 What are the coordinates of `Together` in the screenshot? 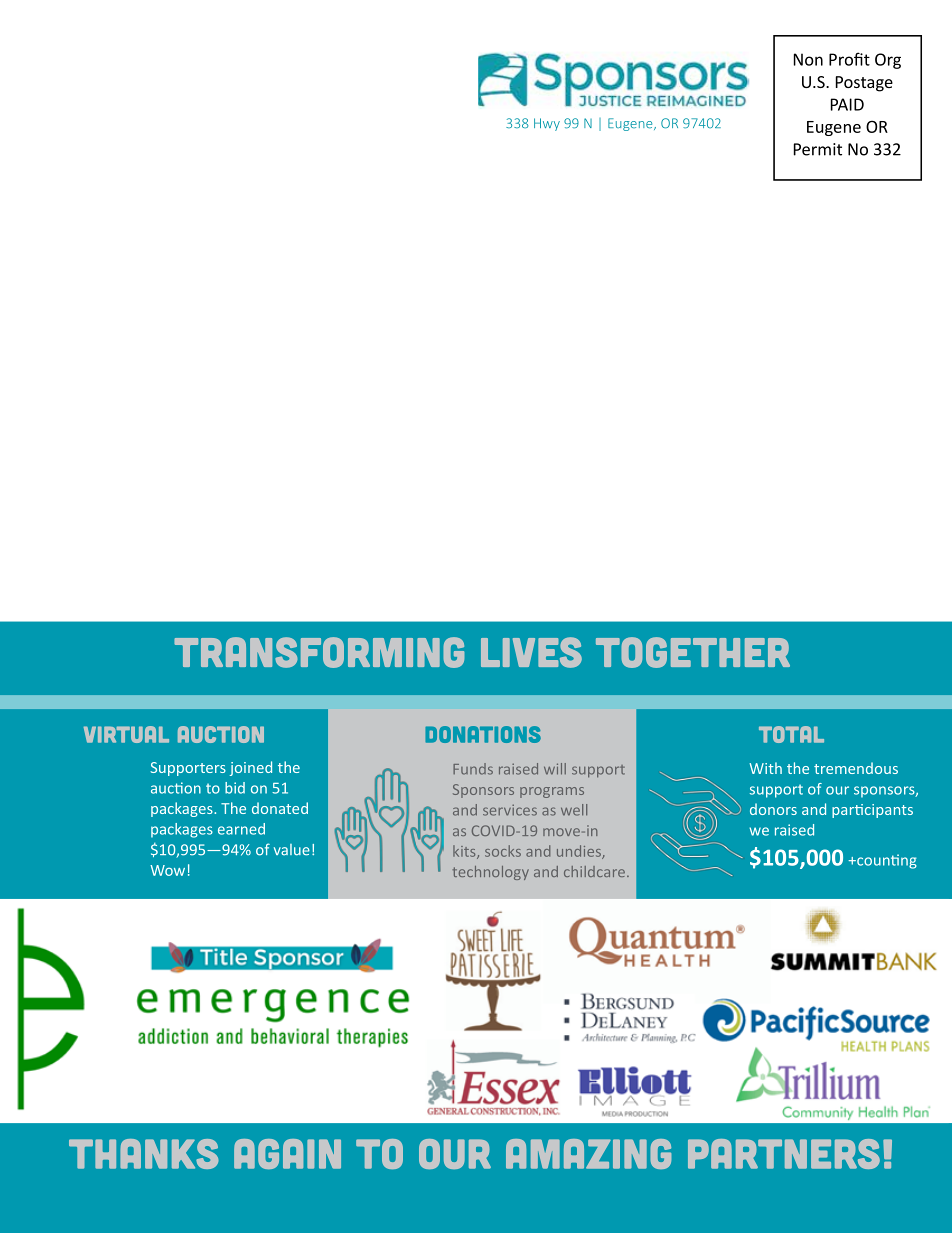 It's located at (693, 652).
